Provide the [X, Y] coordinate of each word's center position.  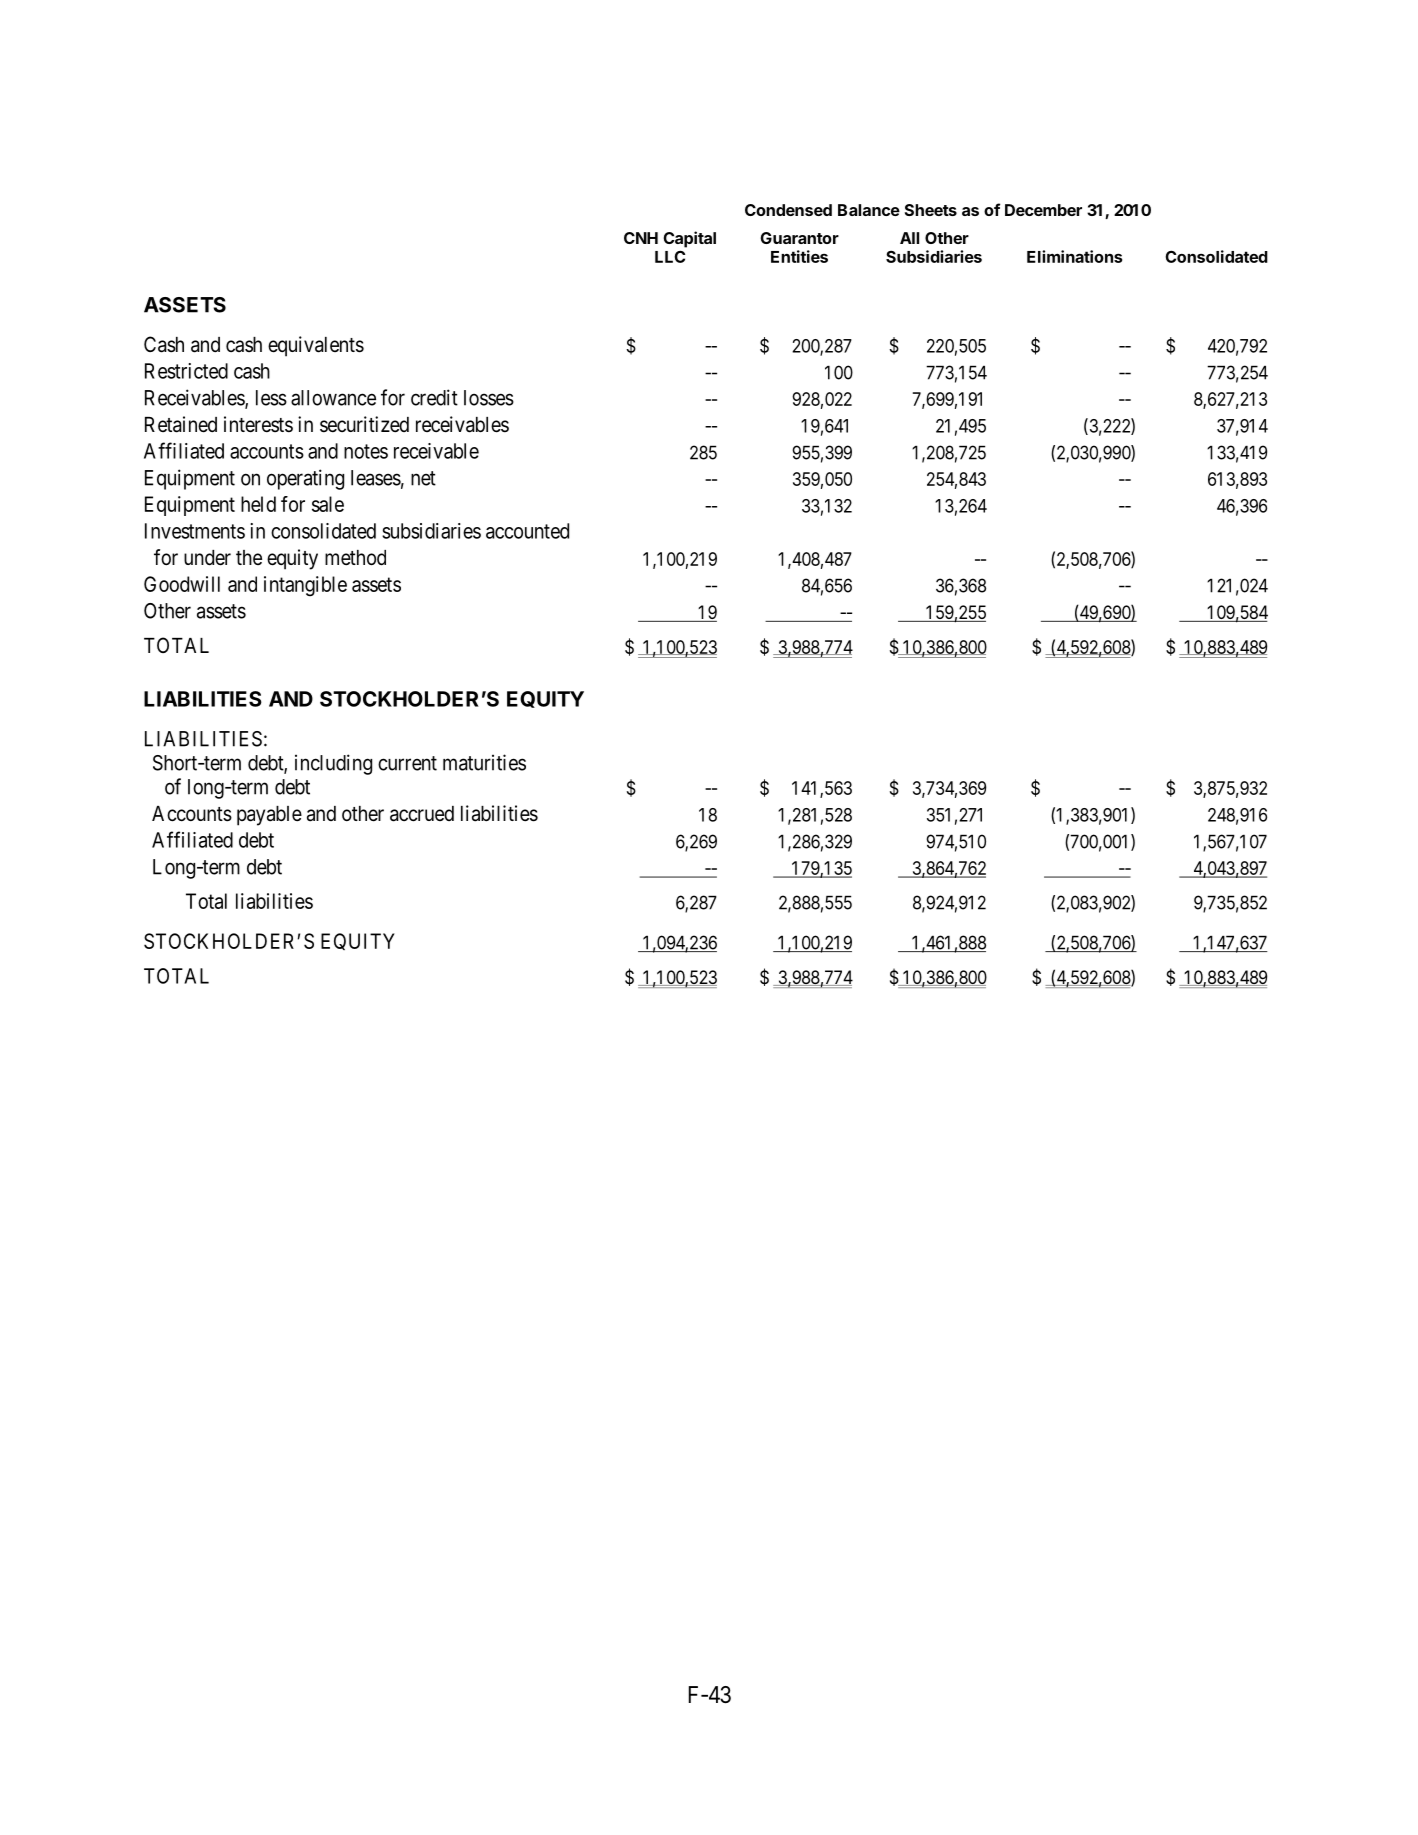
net [423, 478]
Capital [690, 239]
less [271, 398]
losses [489, 398]
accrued [422, 814]
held [258, 504]
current [407, 763]
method [355, 558]
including [333, 764]
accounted [527, 531]
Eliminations [1074, 256]
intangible [305, 586]
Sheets [931, 210]
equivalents [316, 346]
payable [269, 816]
